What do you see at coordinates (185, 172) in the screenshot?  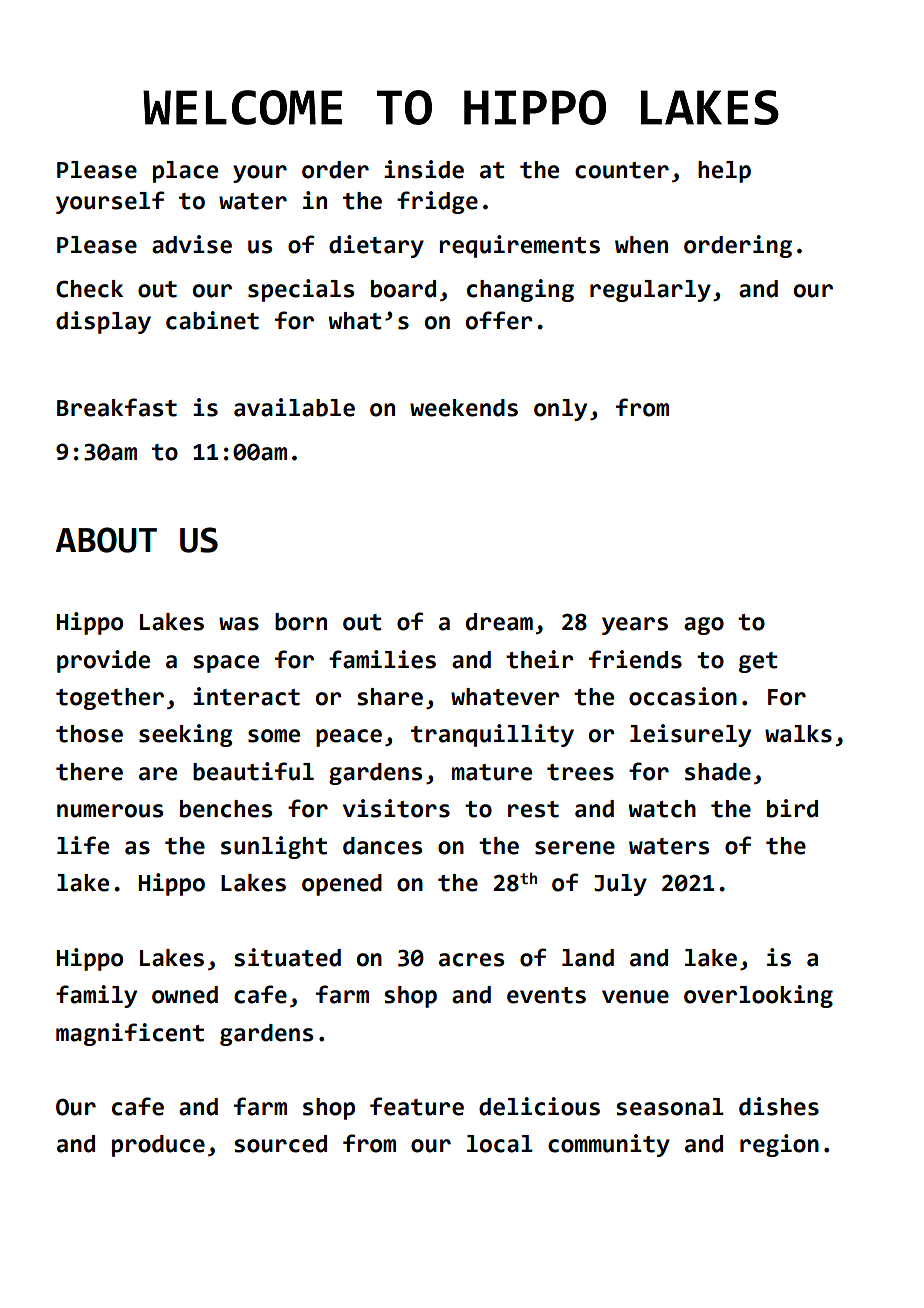 I see `place` at bounding box center [185, 172].
